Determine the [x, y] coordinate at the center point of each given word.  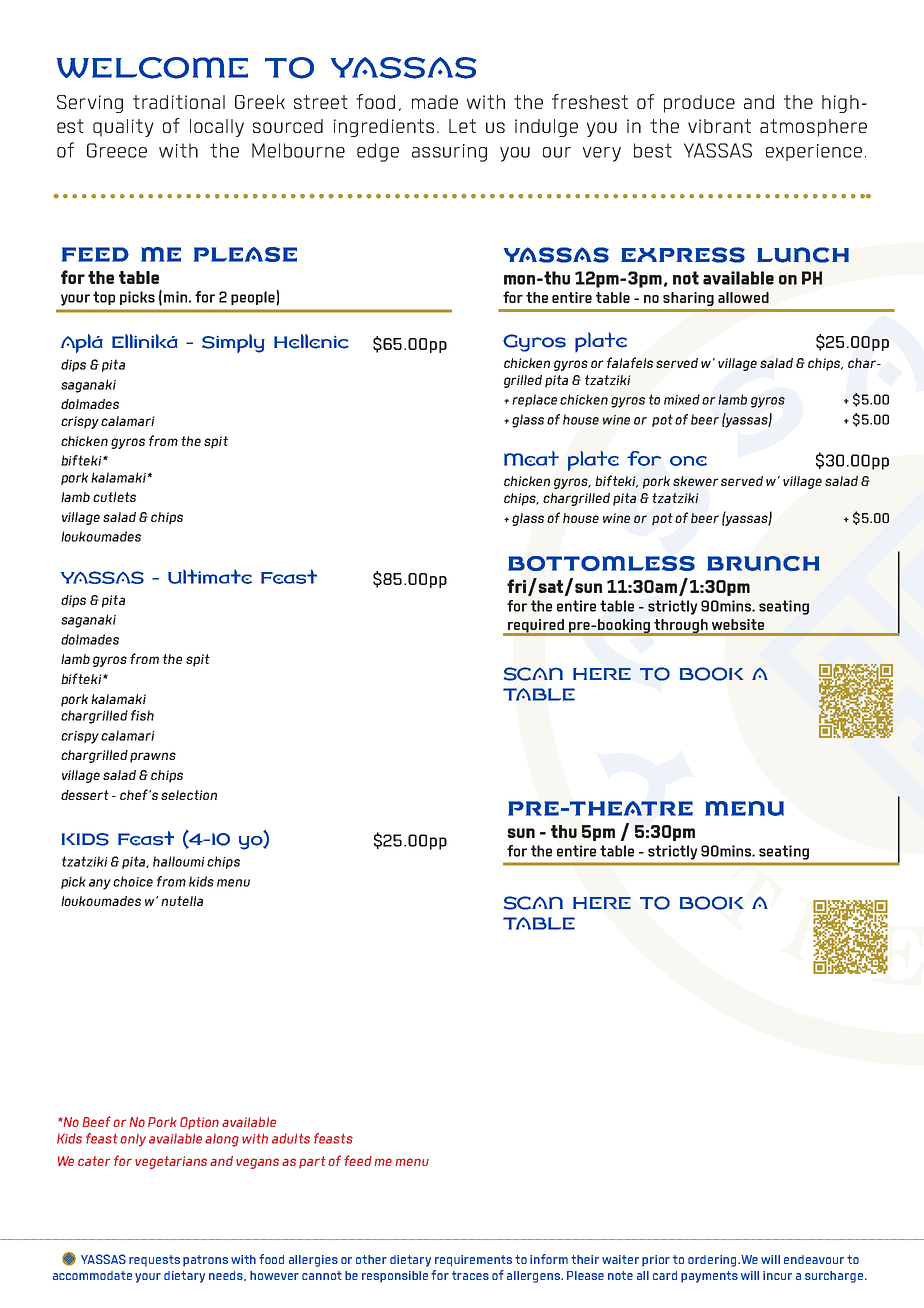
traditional [179, 102]
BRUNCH [763, 563]
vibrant [719, 126]
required [536, 627]
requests [154, 1261]
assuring [449, 153]
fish [142, 715]
